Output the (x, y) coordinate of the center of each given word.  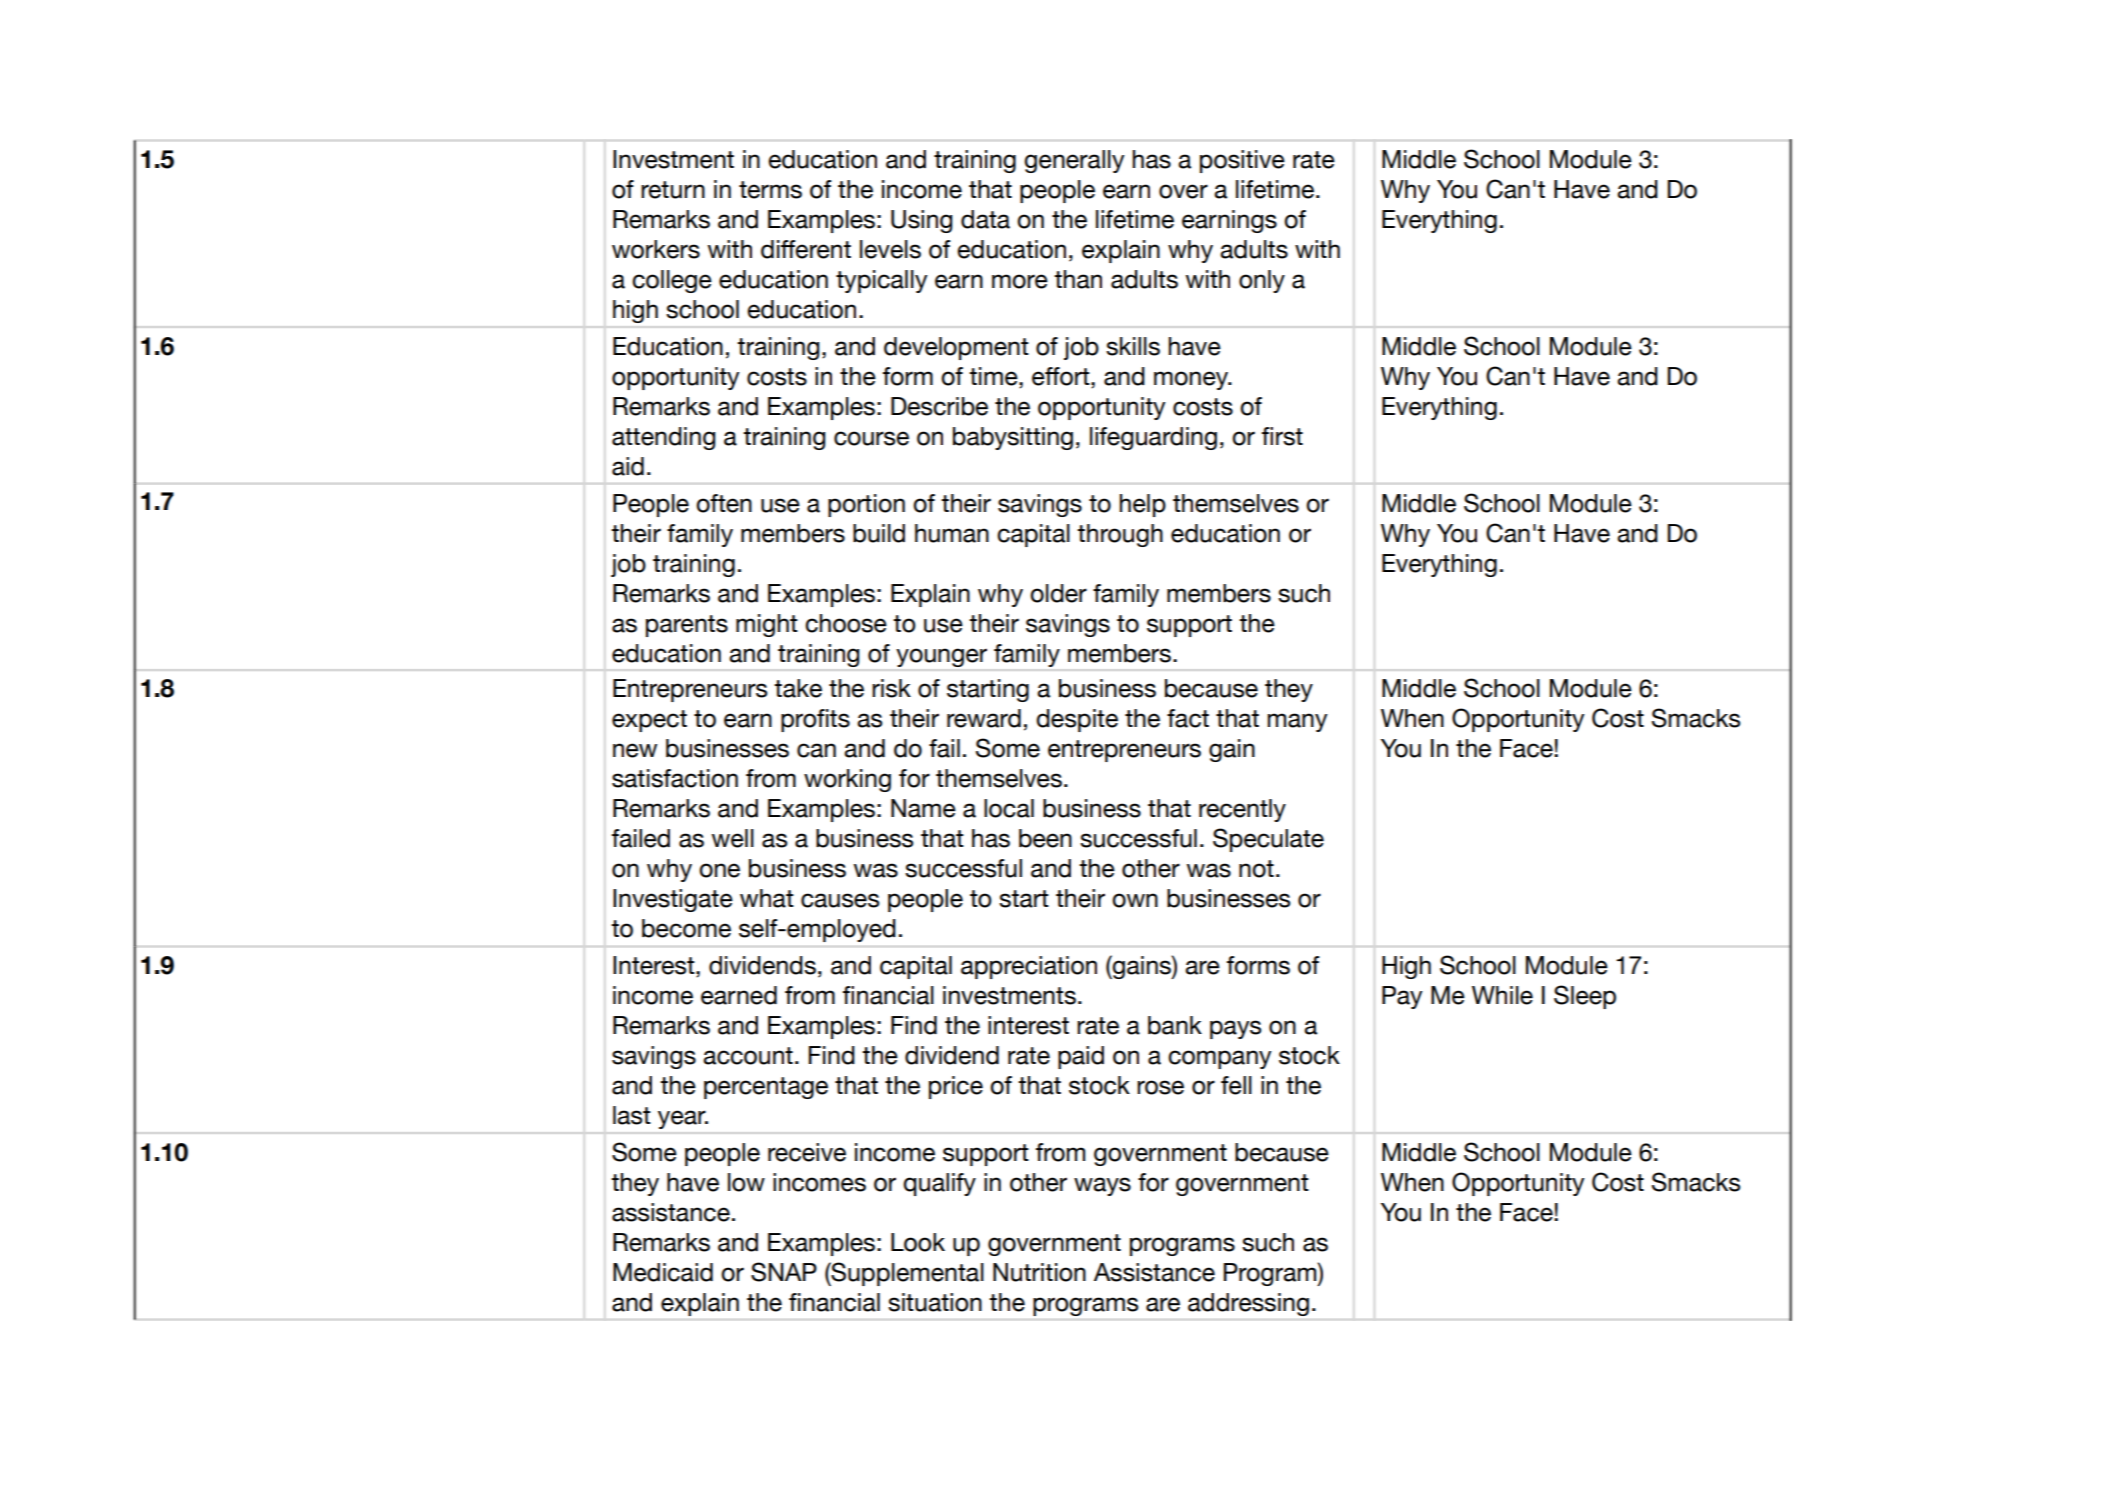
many (1298, 722)
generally (1074, 161)
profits (815, 720)
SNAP (784, 1272)
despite (1077, 720)
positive (1242, 161)
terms (770, 190)
